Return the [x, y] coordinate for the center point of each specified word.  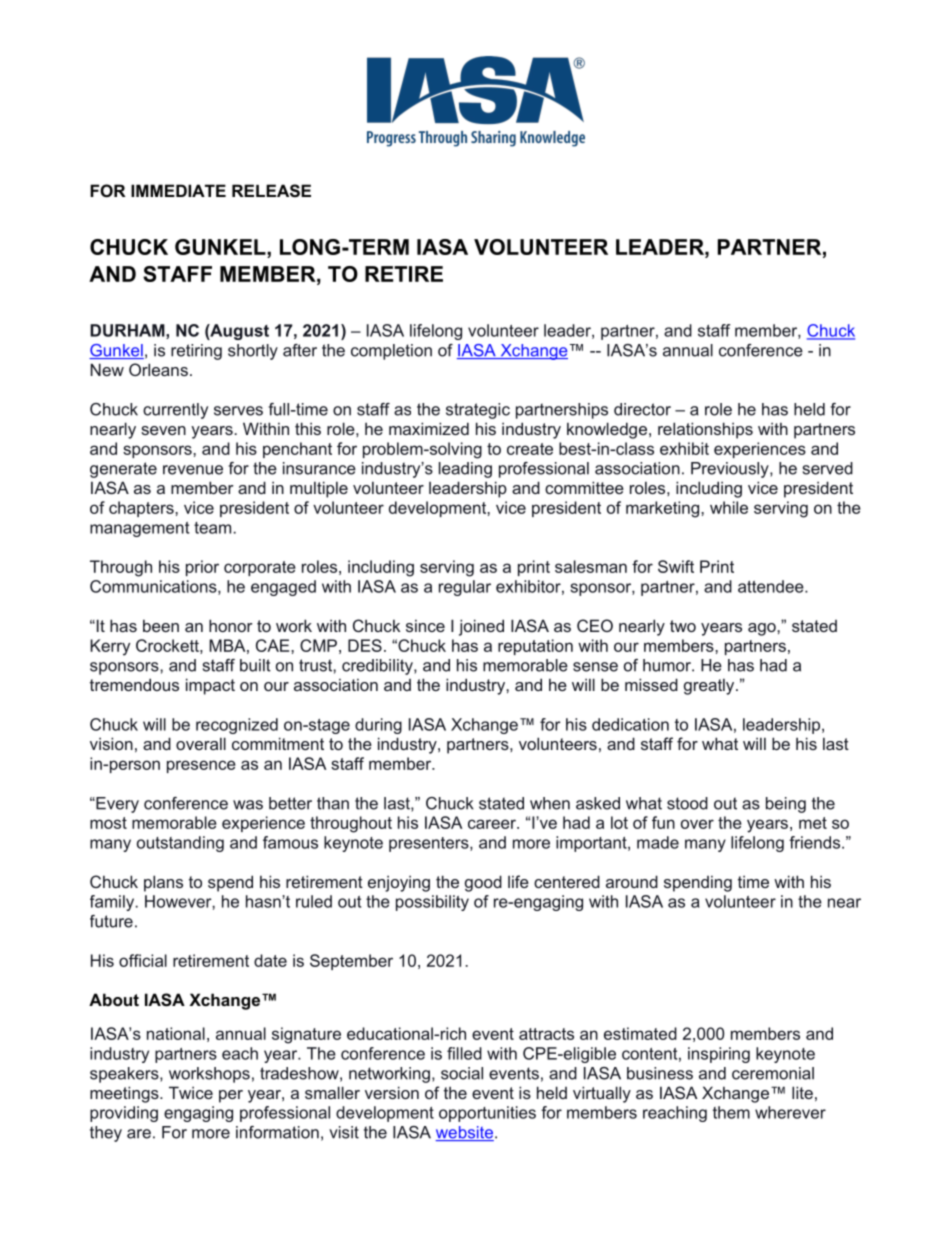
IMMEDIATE [178, 190]
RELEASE [271, 191]
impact [210, 686]
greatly [710, 686]
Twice [191, 1092]
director [642, 409]
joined [481, 627]
